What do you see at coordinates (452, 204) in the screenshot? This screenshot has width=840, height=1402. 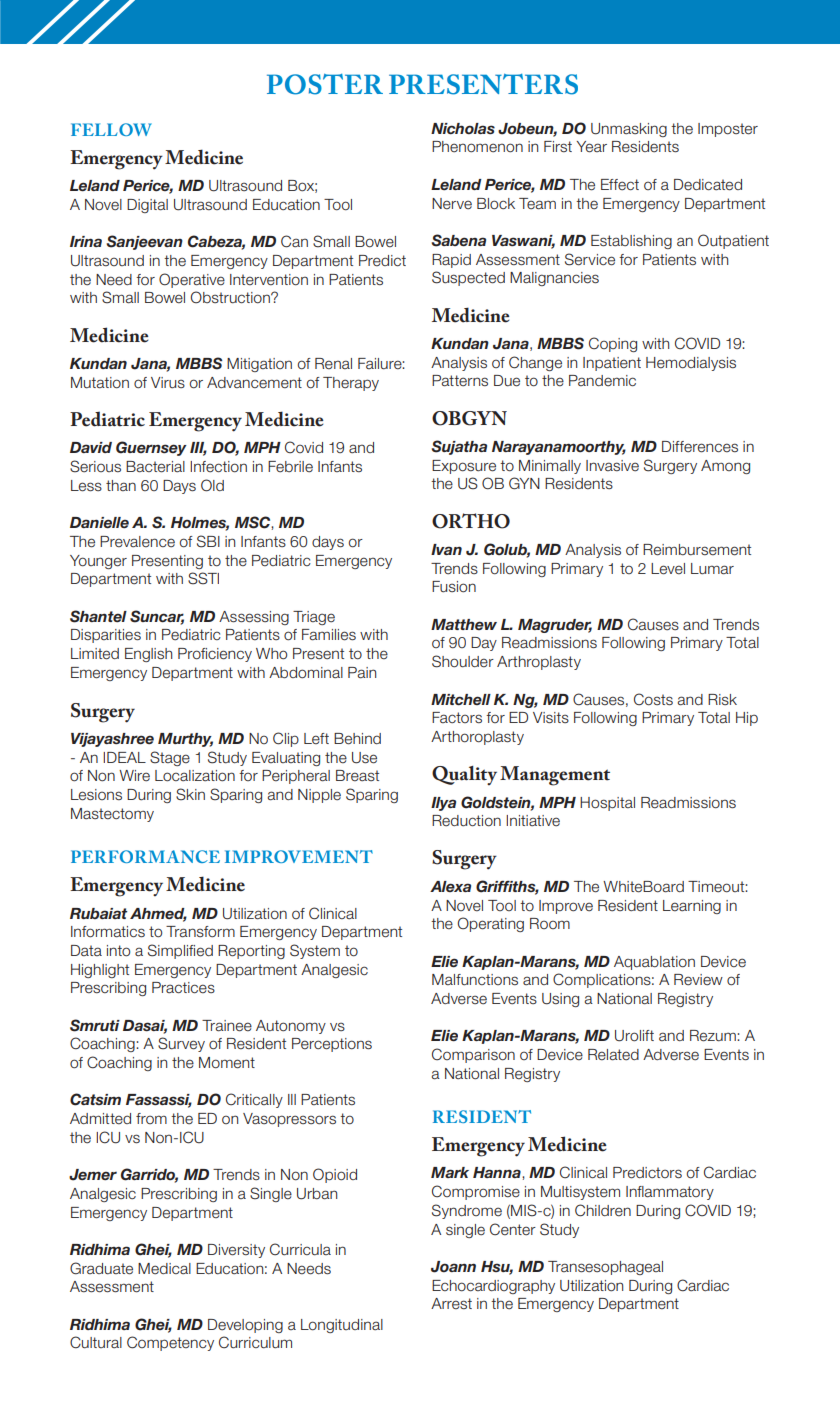 I see `Nerve` at bounding box center [452, 204].
